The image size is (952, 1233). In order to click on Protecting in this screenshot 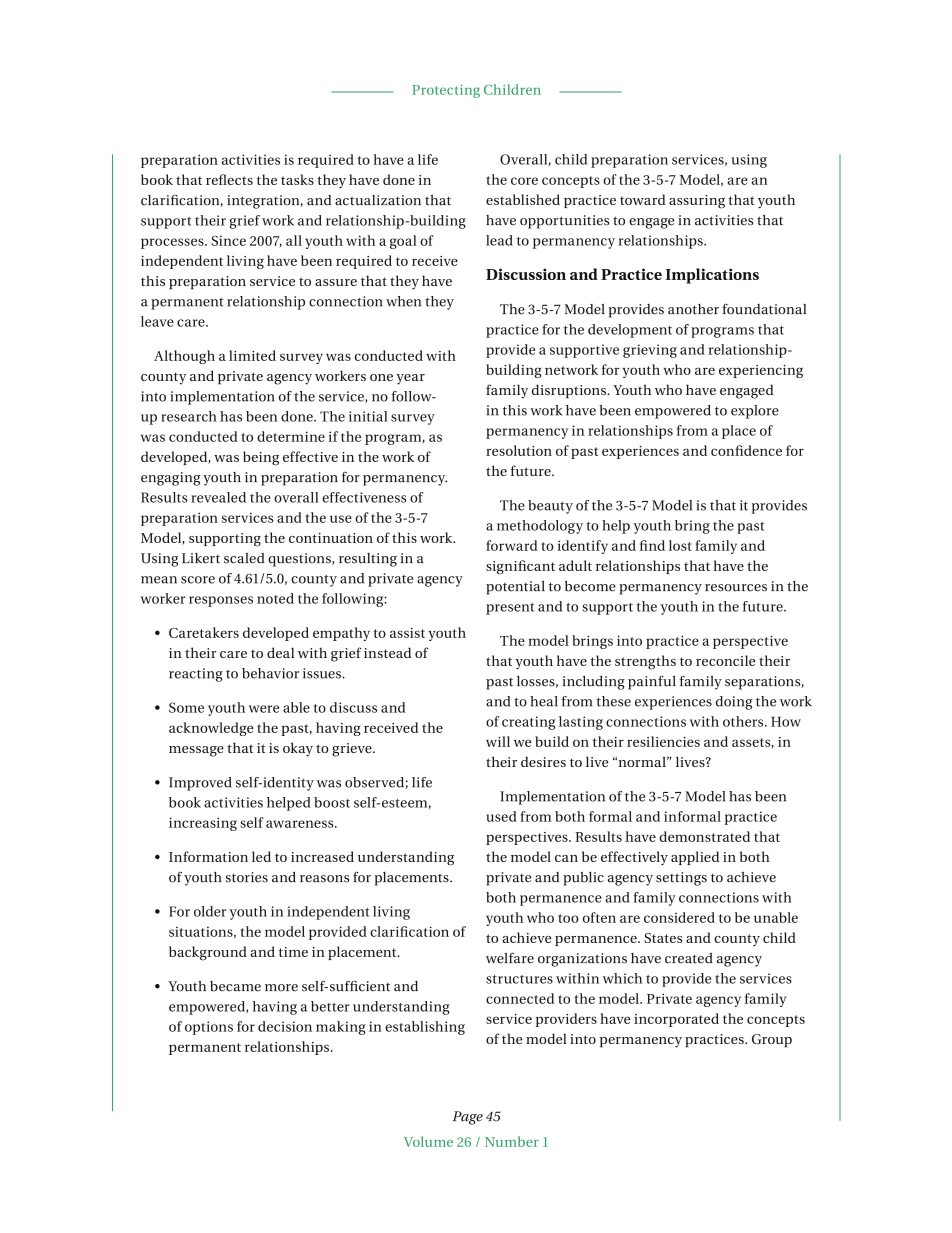, I will do `click(446, 91)`.
